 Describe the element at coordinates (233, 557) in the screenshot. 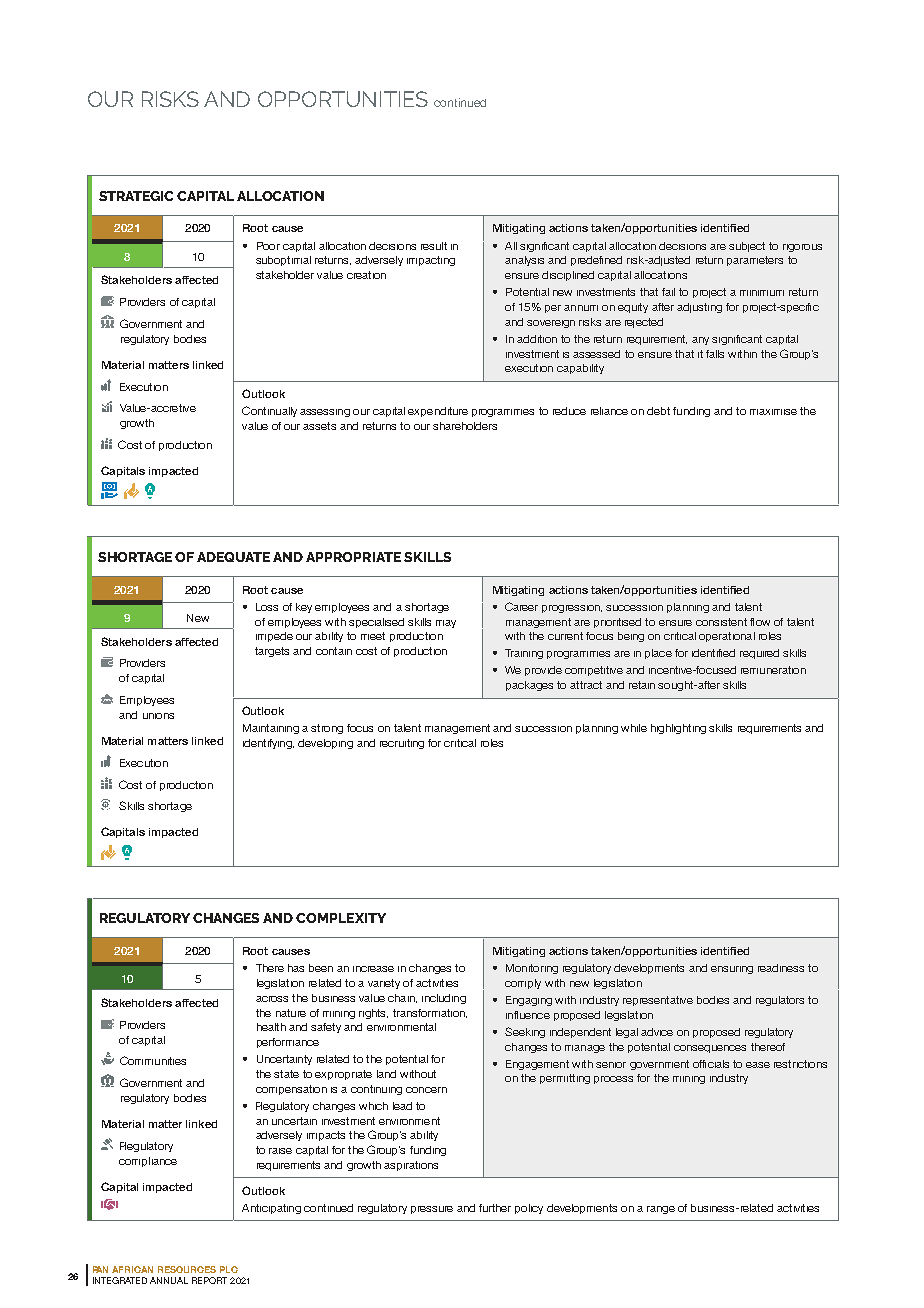

I see `ADEQUATE` at that location.
